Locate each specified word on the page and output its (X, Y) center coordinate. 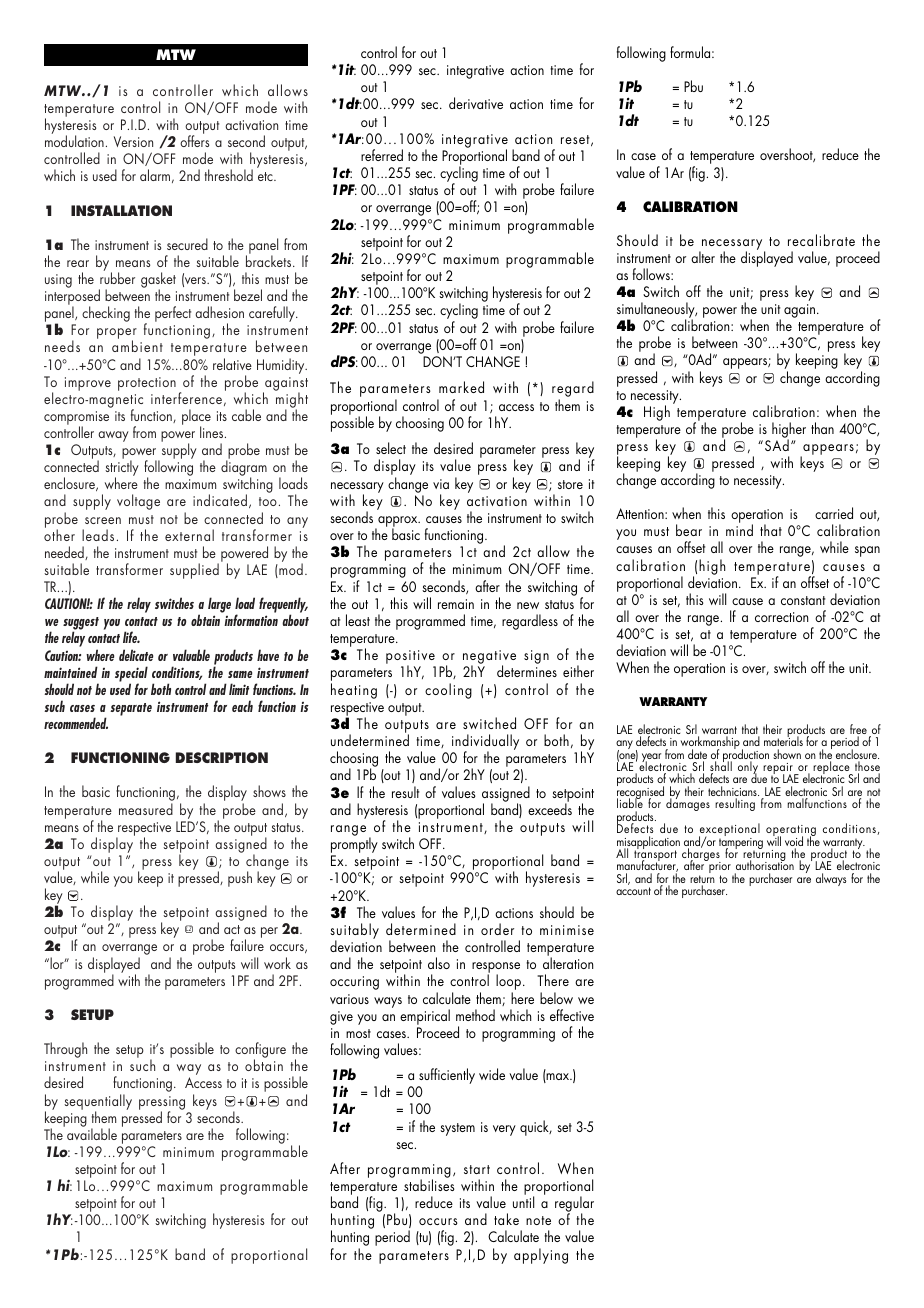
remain (456, 604)
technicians (733, 792)
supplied (194, 571)
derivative (476, 103)
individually (485, 743)
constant (803, 600)
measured (146, 809)
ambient (137, 346)
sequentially (98, 1103)
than (822, 428)
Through (65, 1050)
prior (719, 868)
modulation (74, 141)
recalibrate (821, 240)
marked (461, 387)
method (475, 1015)
